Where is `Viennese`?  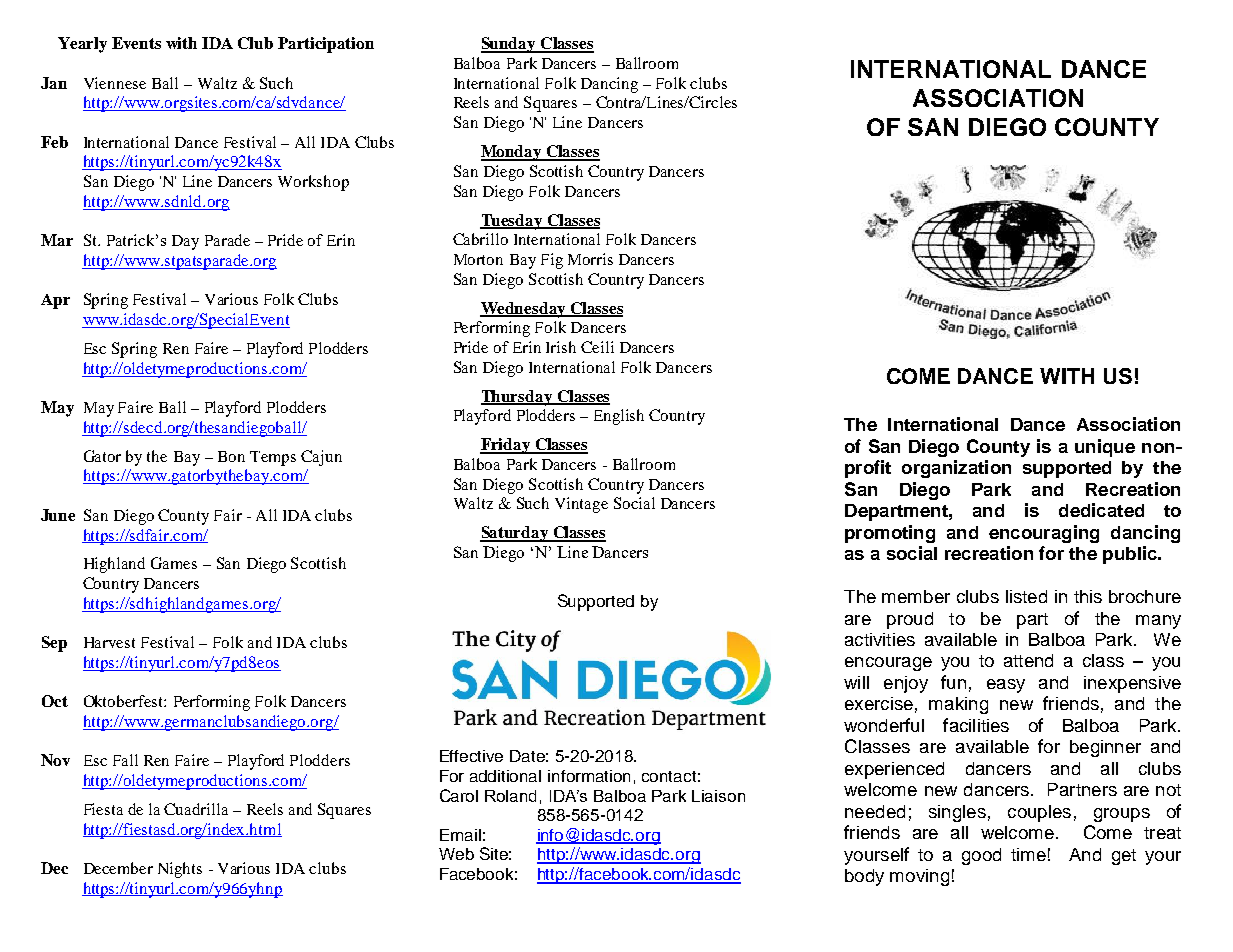 Viennese is located at coordinates (115, 83).
